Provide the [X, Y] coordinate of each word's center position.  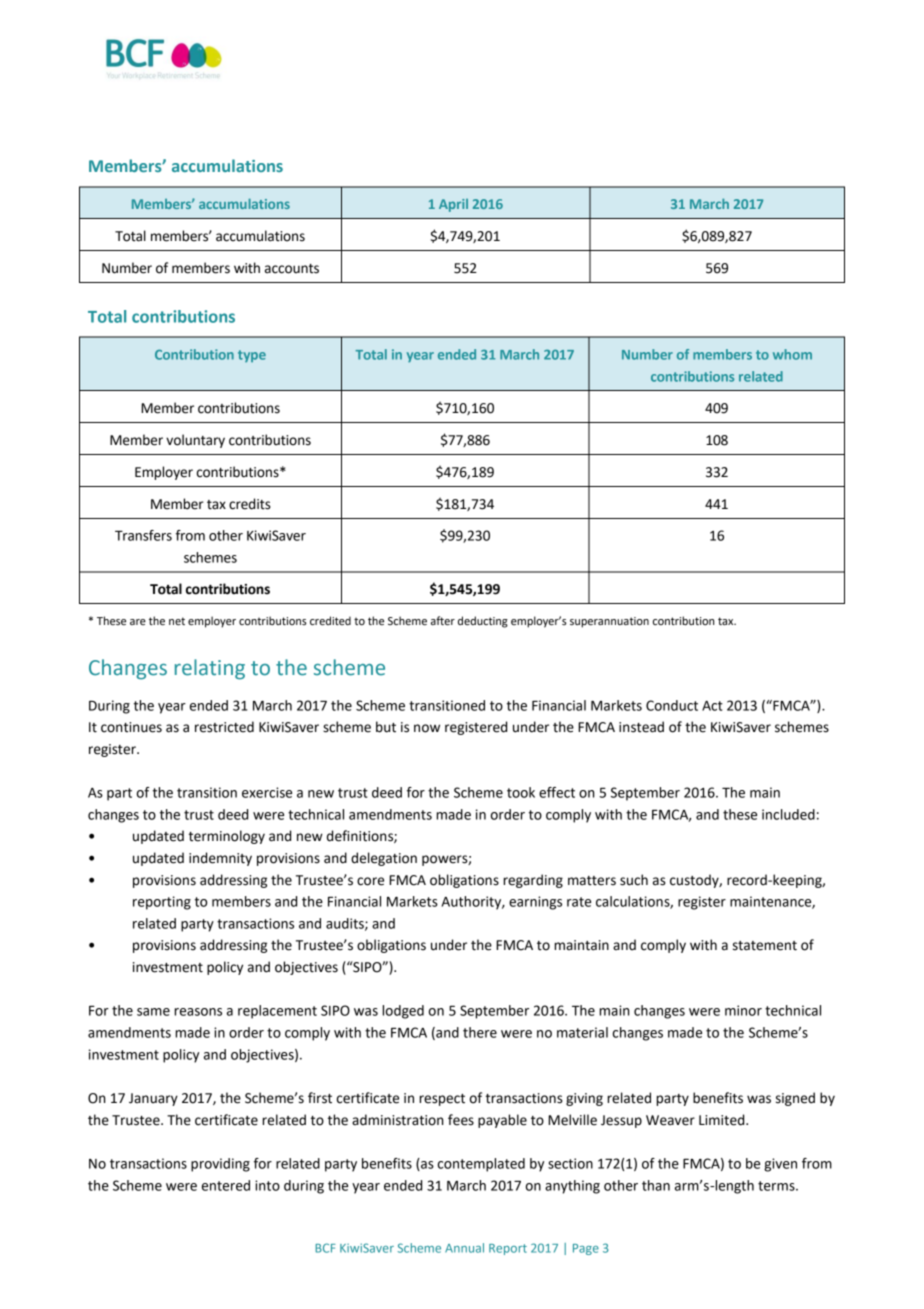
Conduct [672, 705]
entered [226, 1185]
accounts [292, 269]
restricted [224, 727]
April [453, 205]
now [427, 728]
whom [792, 354]
